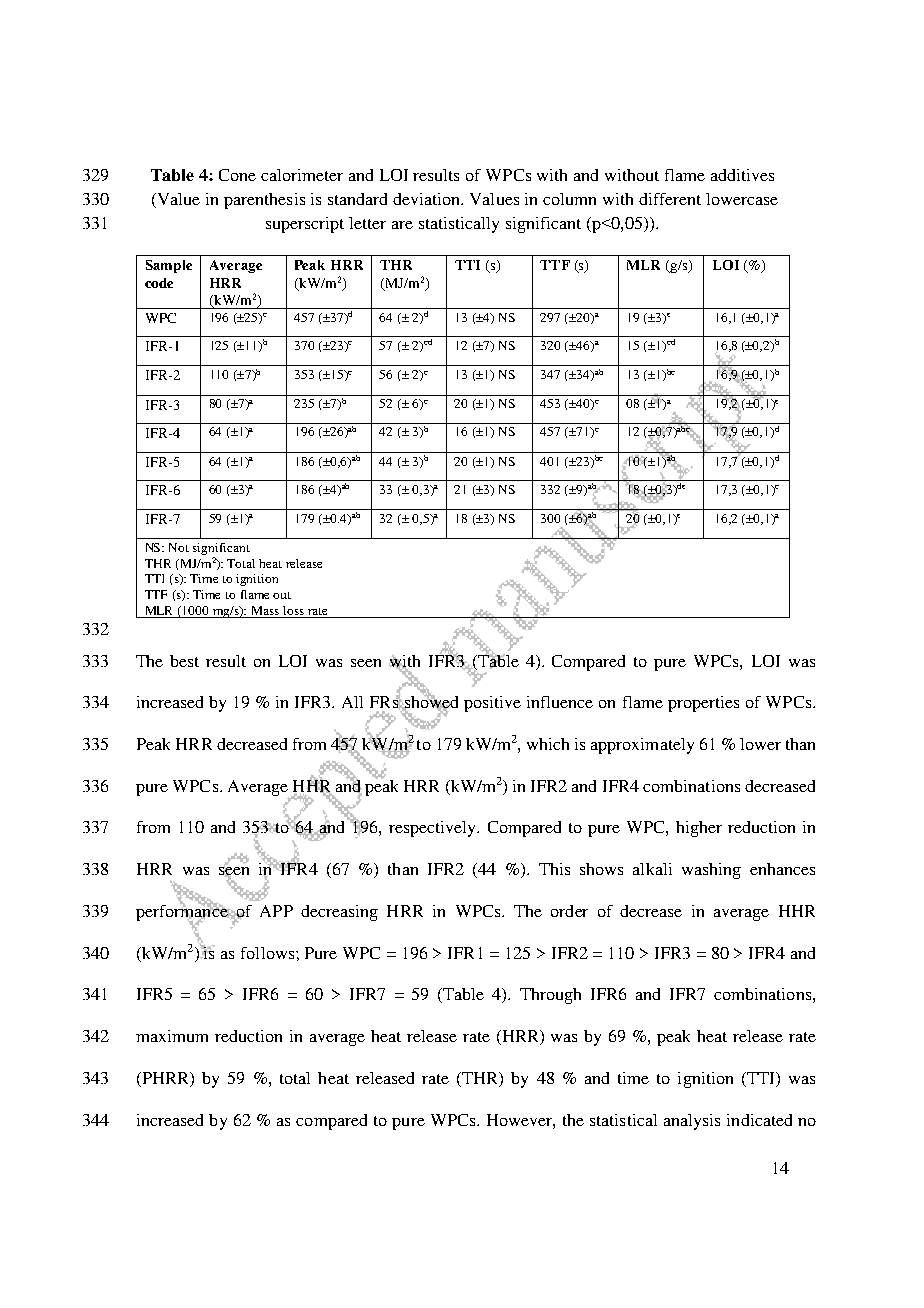 Image resolution: width=924 pixels, height=1308 pixels. Describe the element at coordinates (699, 829) in the screenshot. I see `higher` at that location.
